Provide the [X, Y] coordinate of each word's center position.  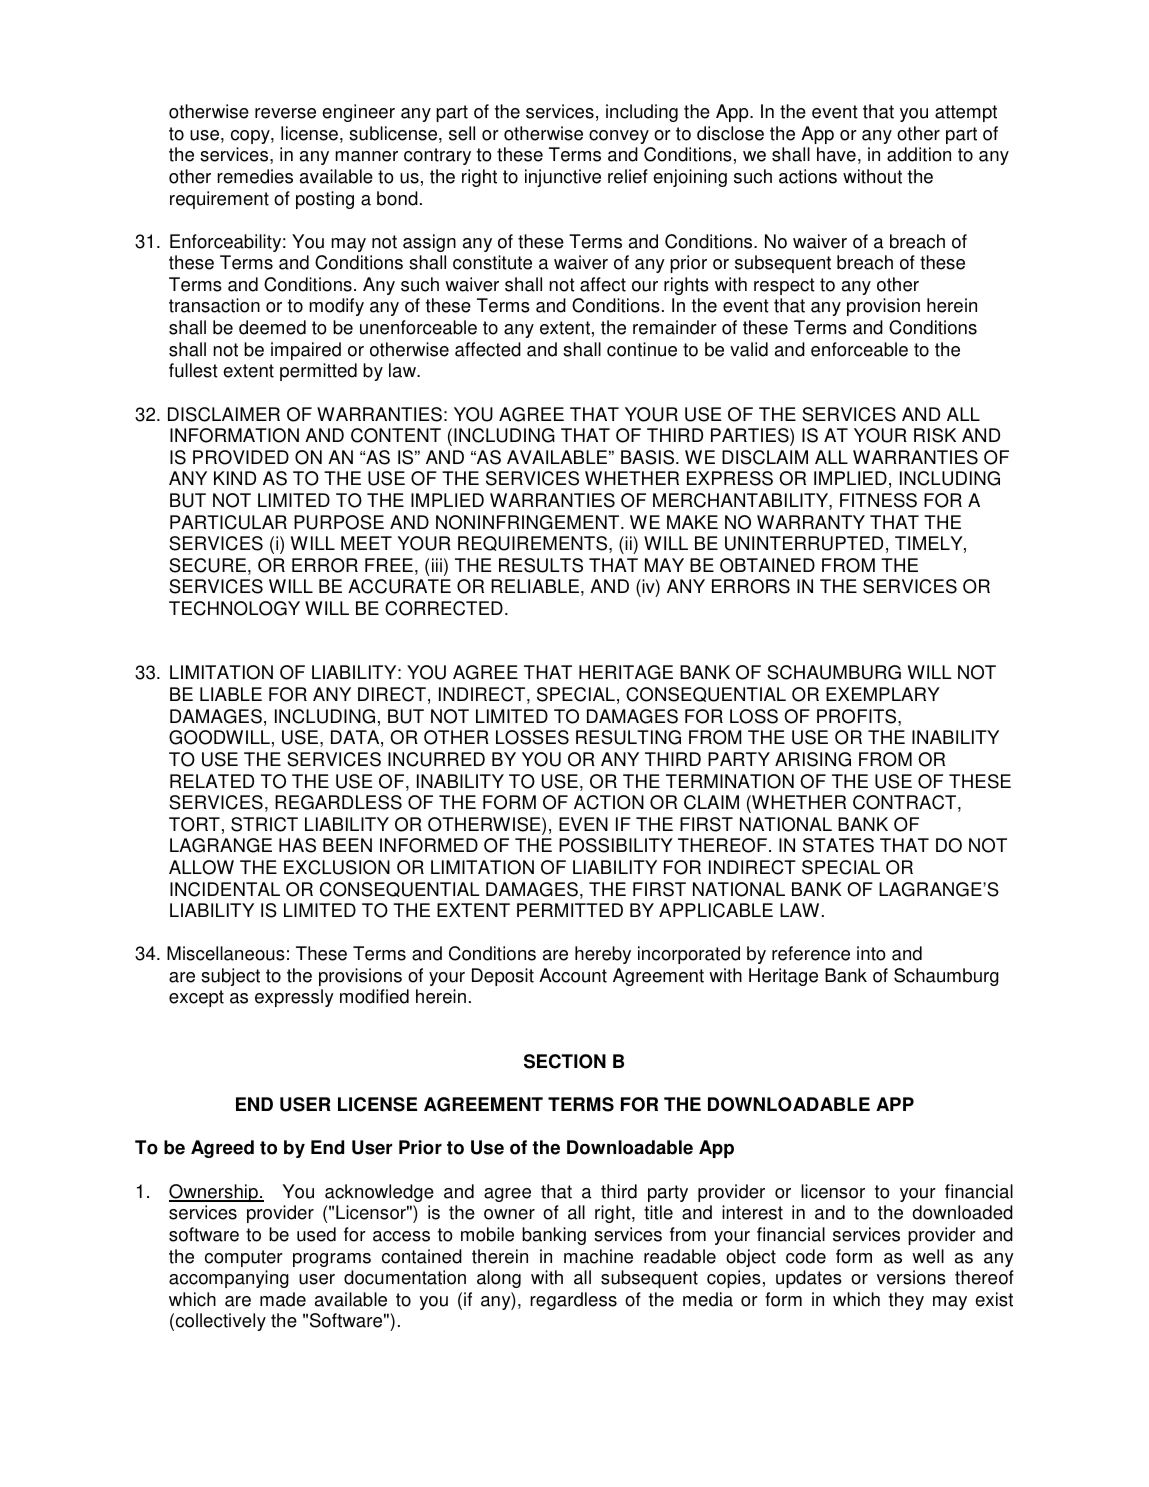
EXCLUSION [337, 867]
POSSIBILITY [616, 845]
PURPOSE [339, 522]
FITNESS [878, 500]
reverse [285, 113]
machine [598, 1256]
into [871, 953]
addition [919, 154]
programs [332, 1260]
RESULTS [541, 565]
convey [619, 137]
